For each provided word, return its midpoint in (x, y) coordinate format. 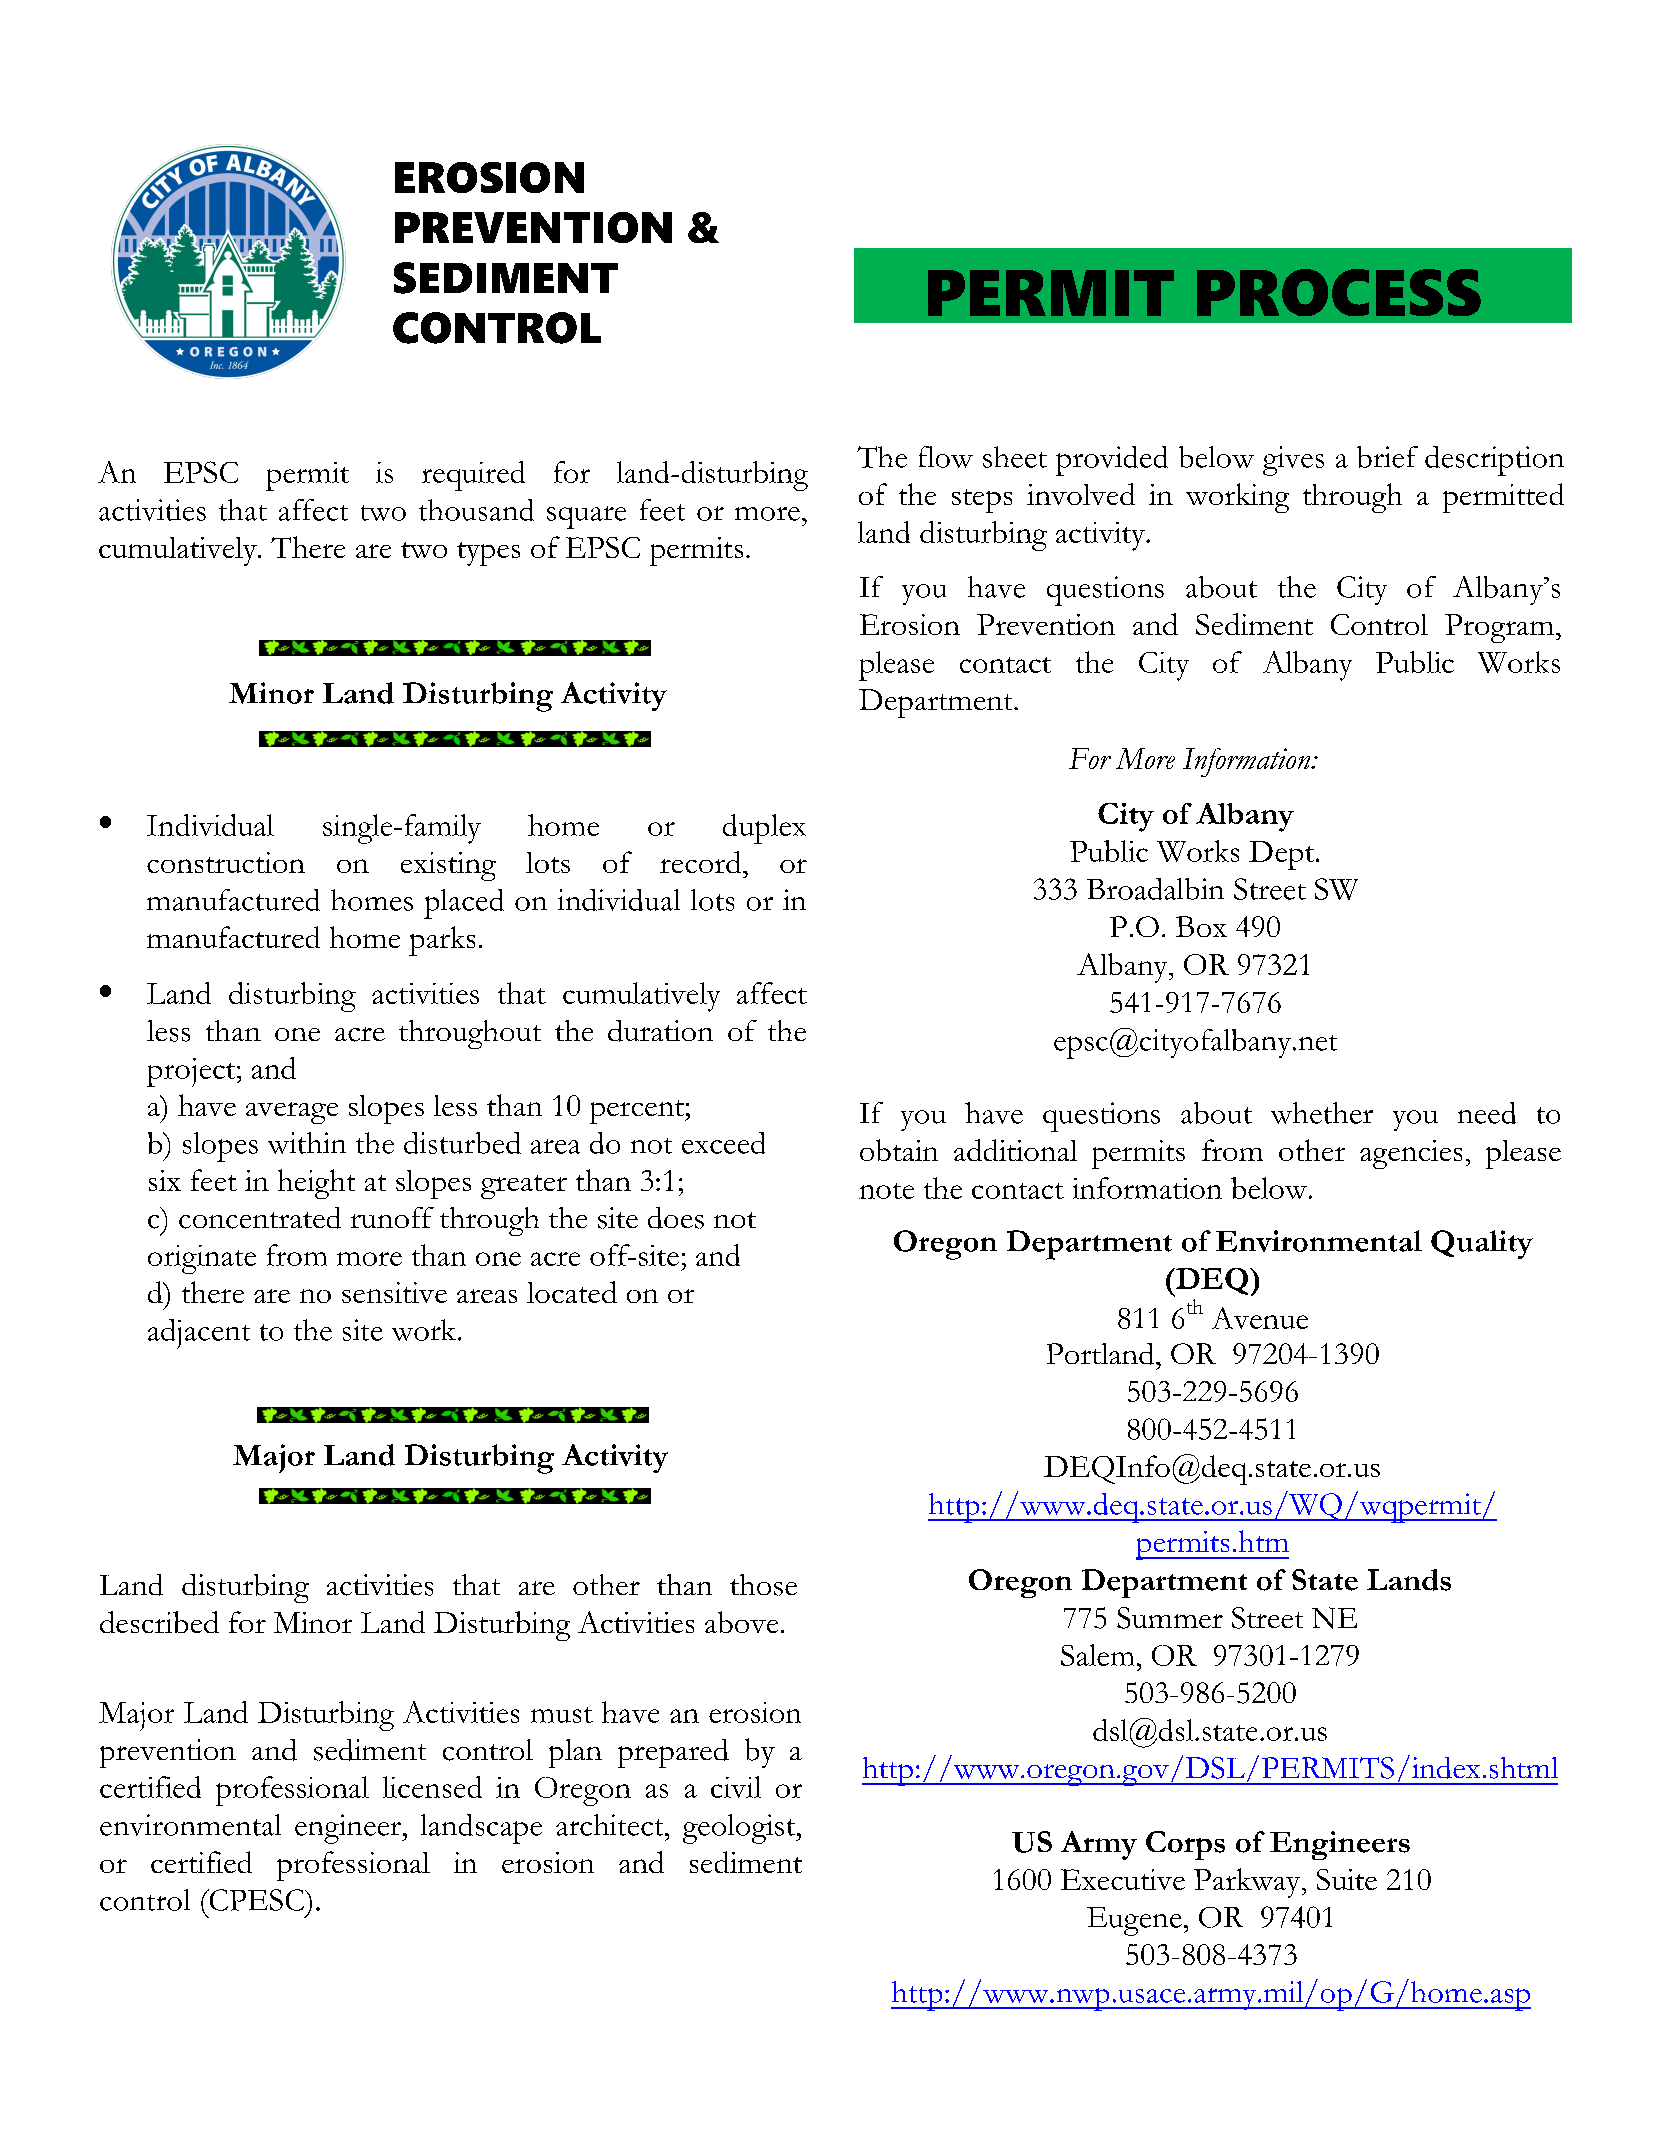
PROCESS (1339, 292)
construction (226, 862)
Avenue (1260, 1318)
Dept (1281, 855)
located (572, 1292)
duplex (764, 829)
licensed (432, 1787)
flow (946, 457)
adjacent (199, 1334)
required (473, 476)
